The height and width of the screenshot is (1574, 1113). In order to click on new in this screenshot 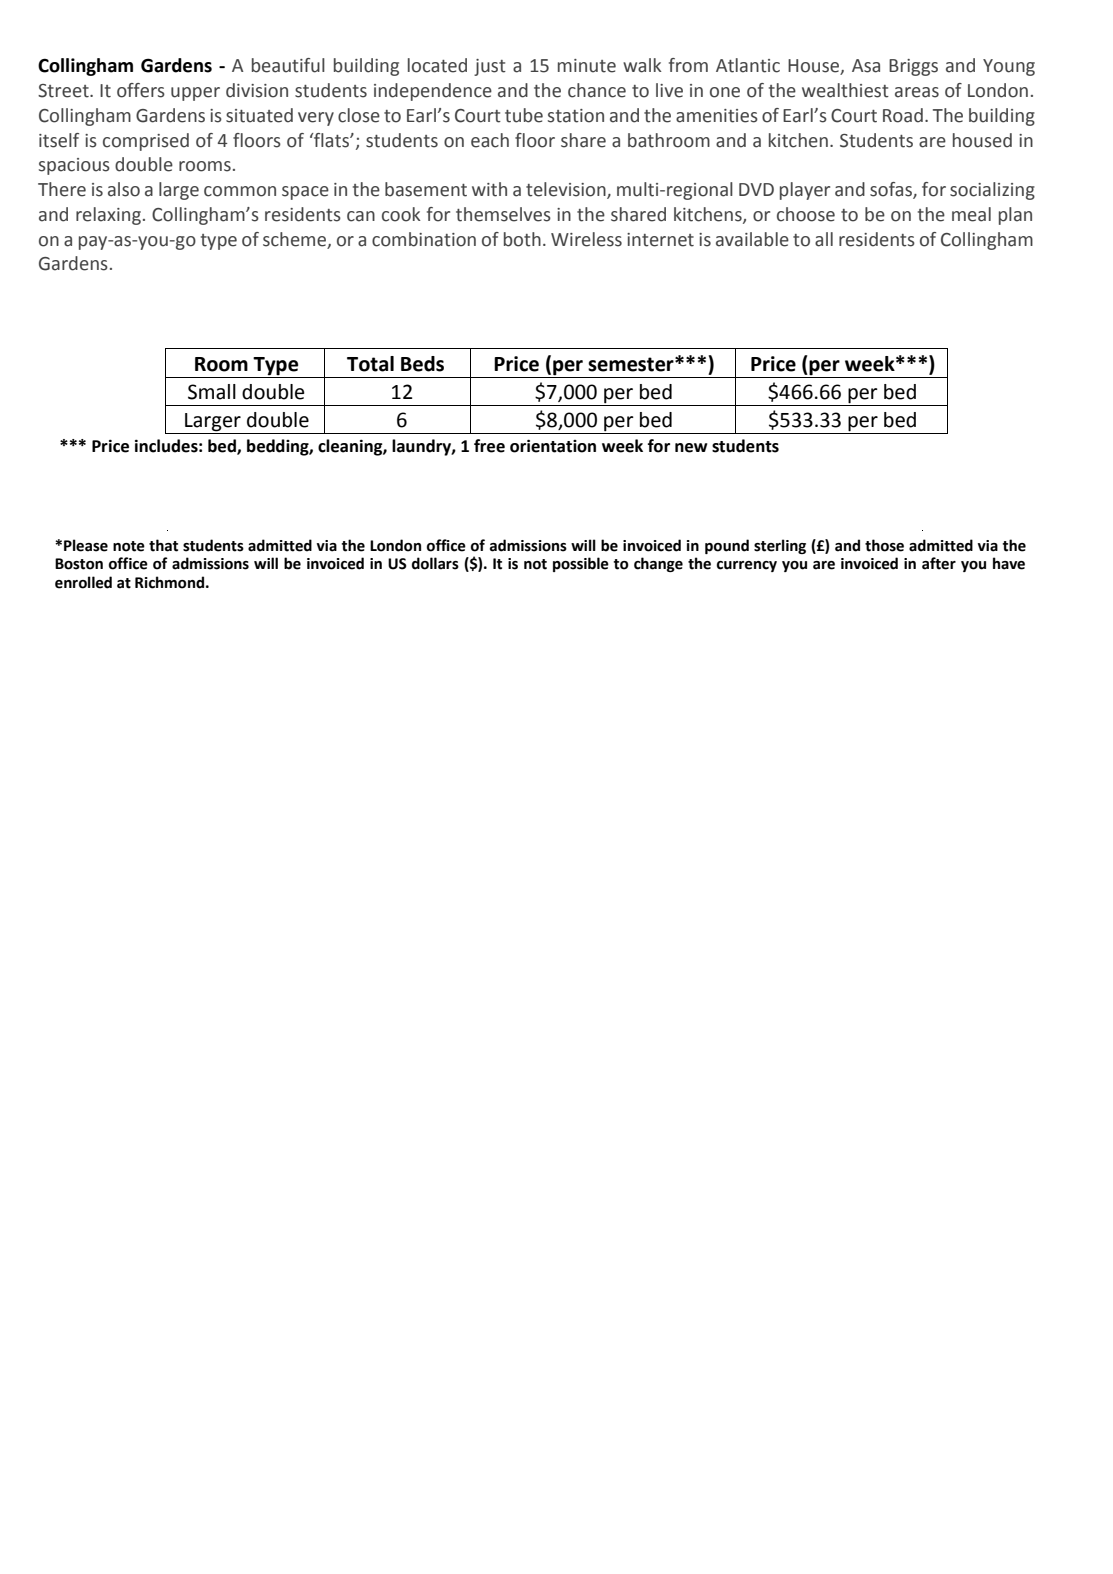, I will do `click(691, 448)`.
